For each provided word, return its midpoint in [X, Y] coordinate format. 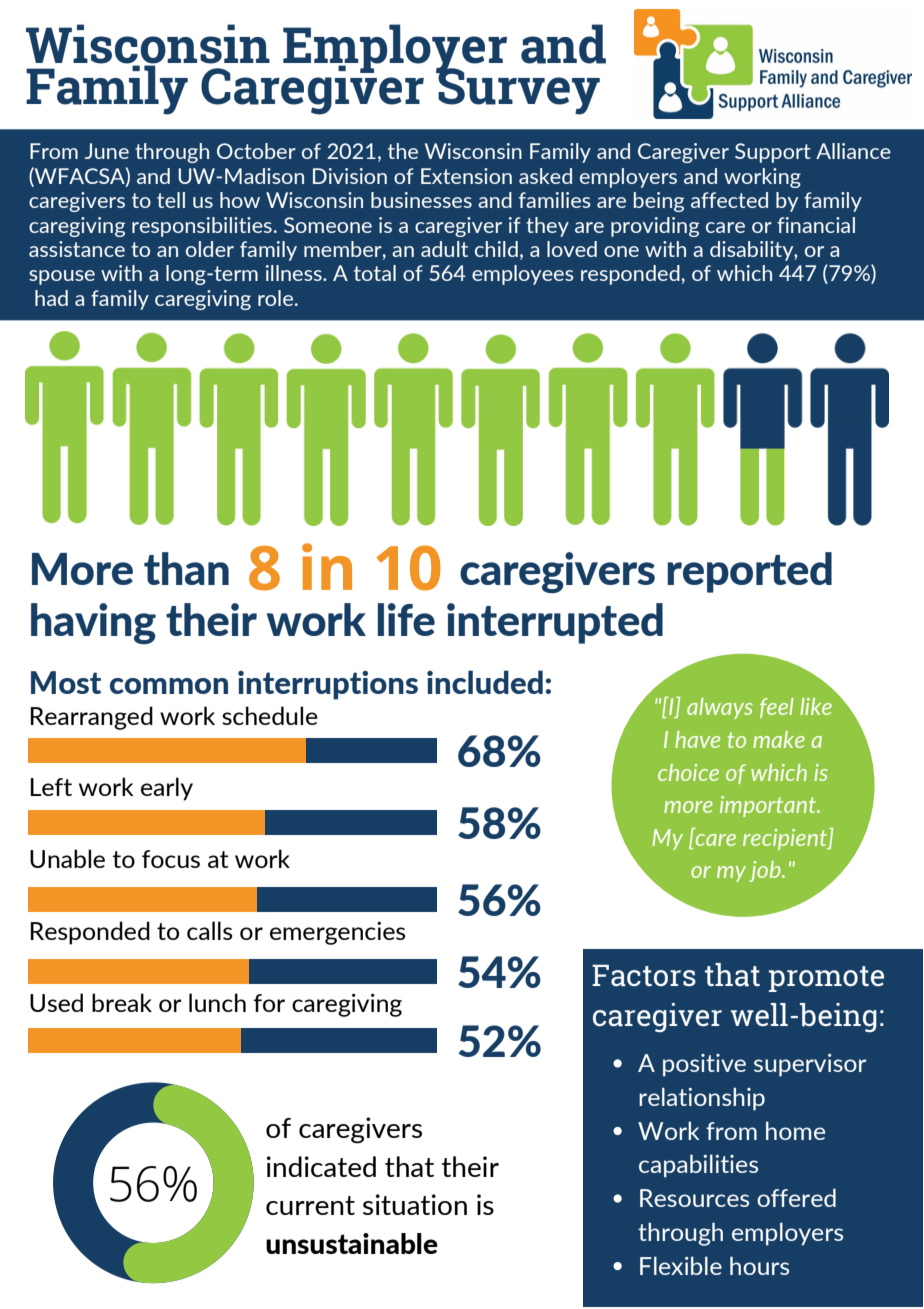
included [485, 682]
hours [759, 1265]
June [107, 151]
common [169, 686]
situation [415, 1204]
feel [777, 708]
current [310, 1205]
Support [773, 153]
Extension [466, 176]
